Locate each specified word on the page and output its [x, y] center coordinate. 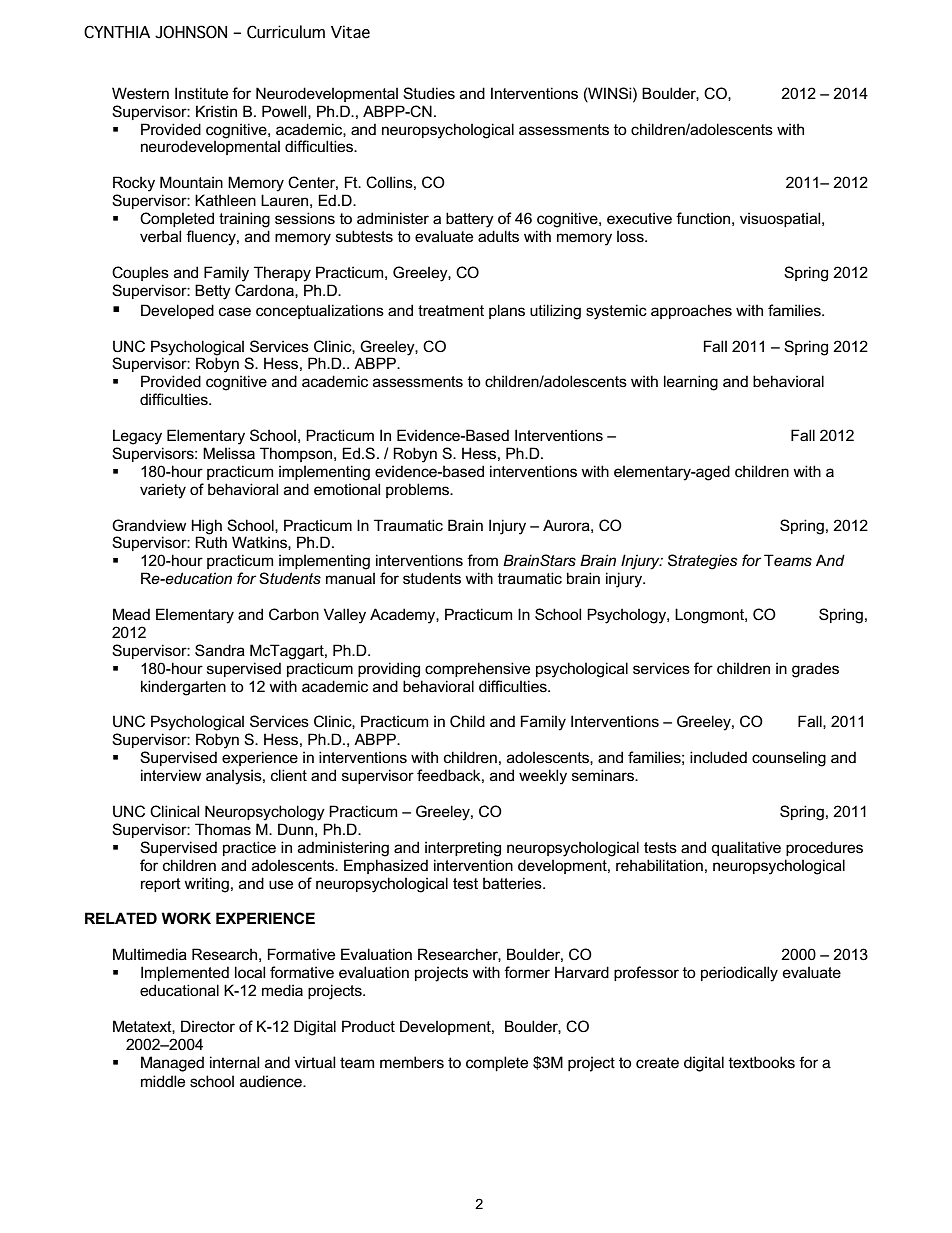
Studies [429, 93]
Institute [201, 93]
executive [639, 218]
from [482, 560]
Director [208, 1026]
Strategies [702, 562]
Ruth [211, 542]
